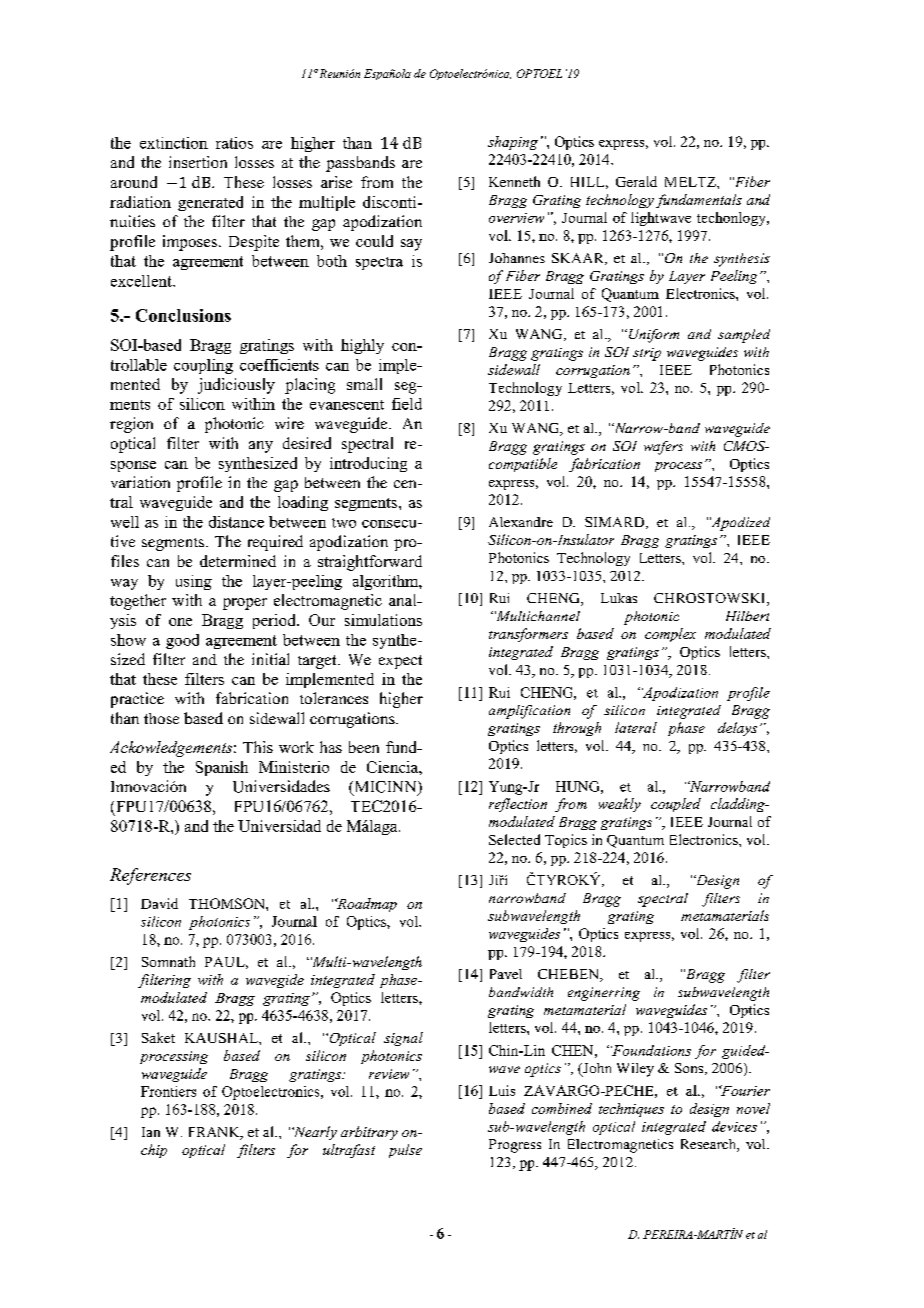 The width and height of the document is (924, 1308). I want to click on techniques, so click(631, 1110).
